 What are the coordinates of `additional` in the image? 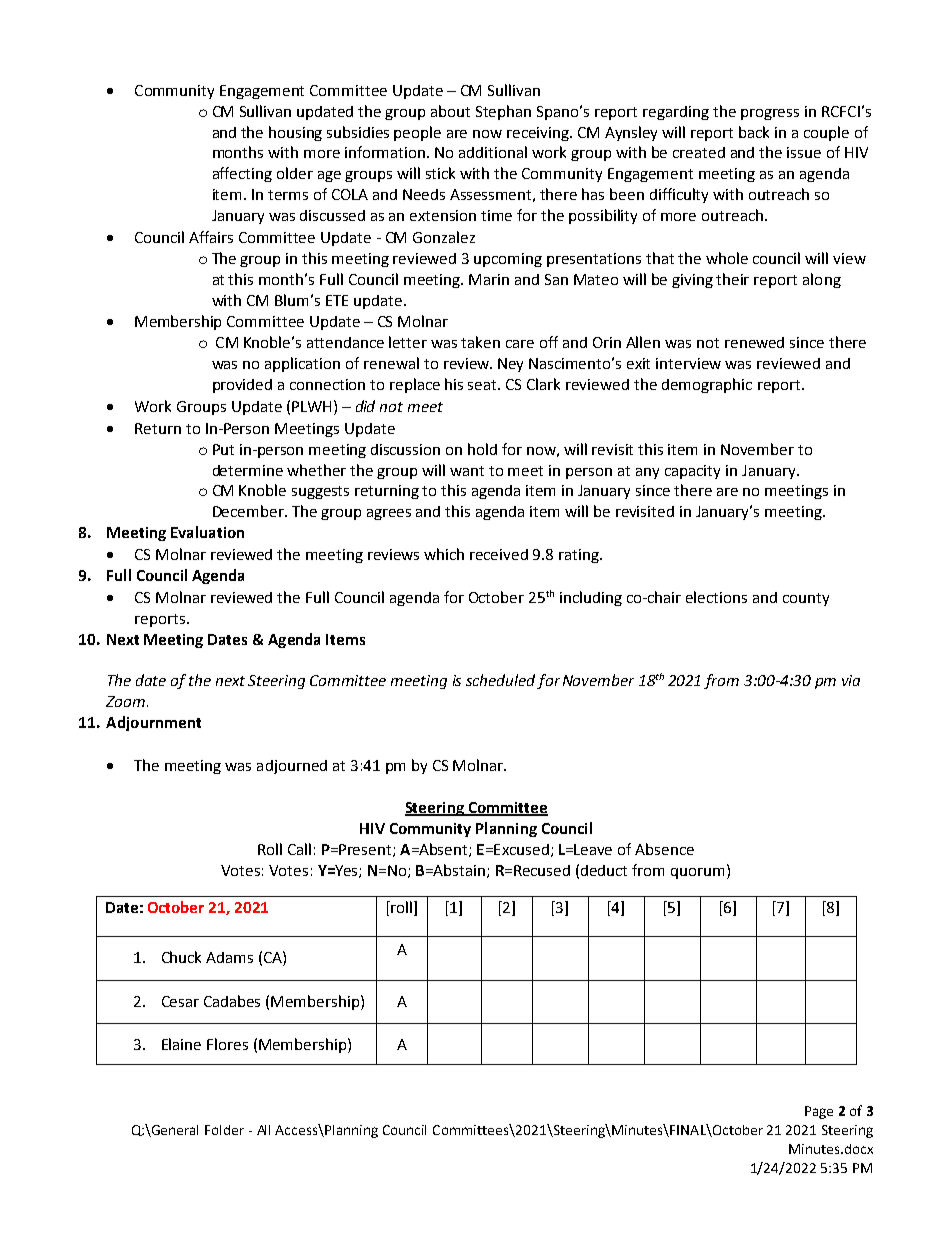 It's located at (493, 152).
